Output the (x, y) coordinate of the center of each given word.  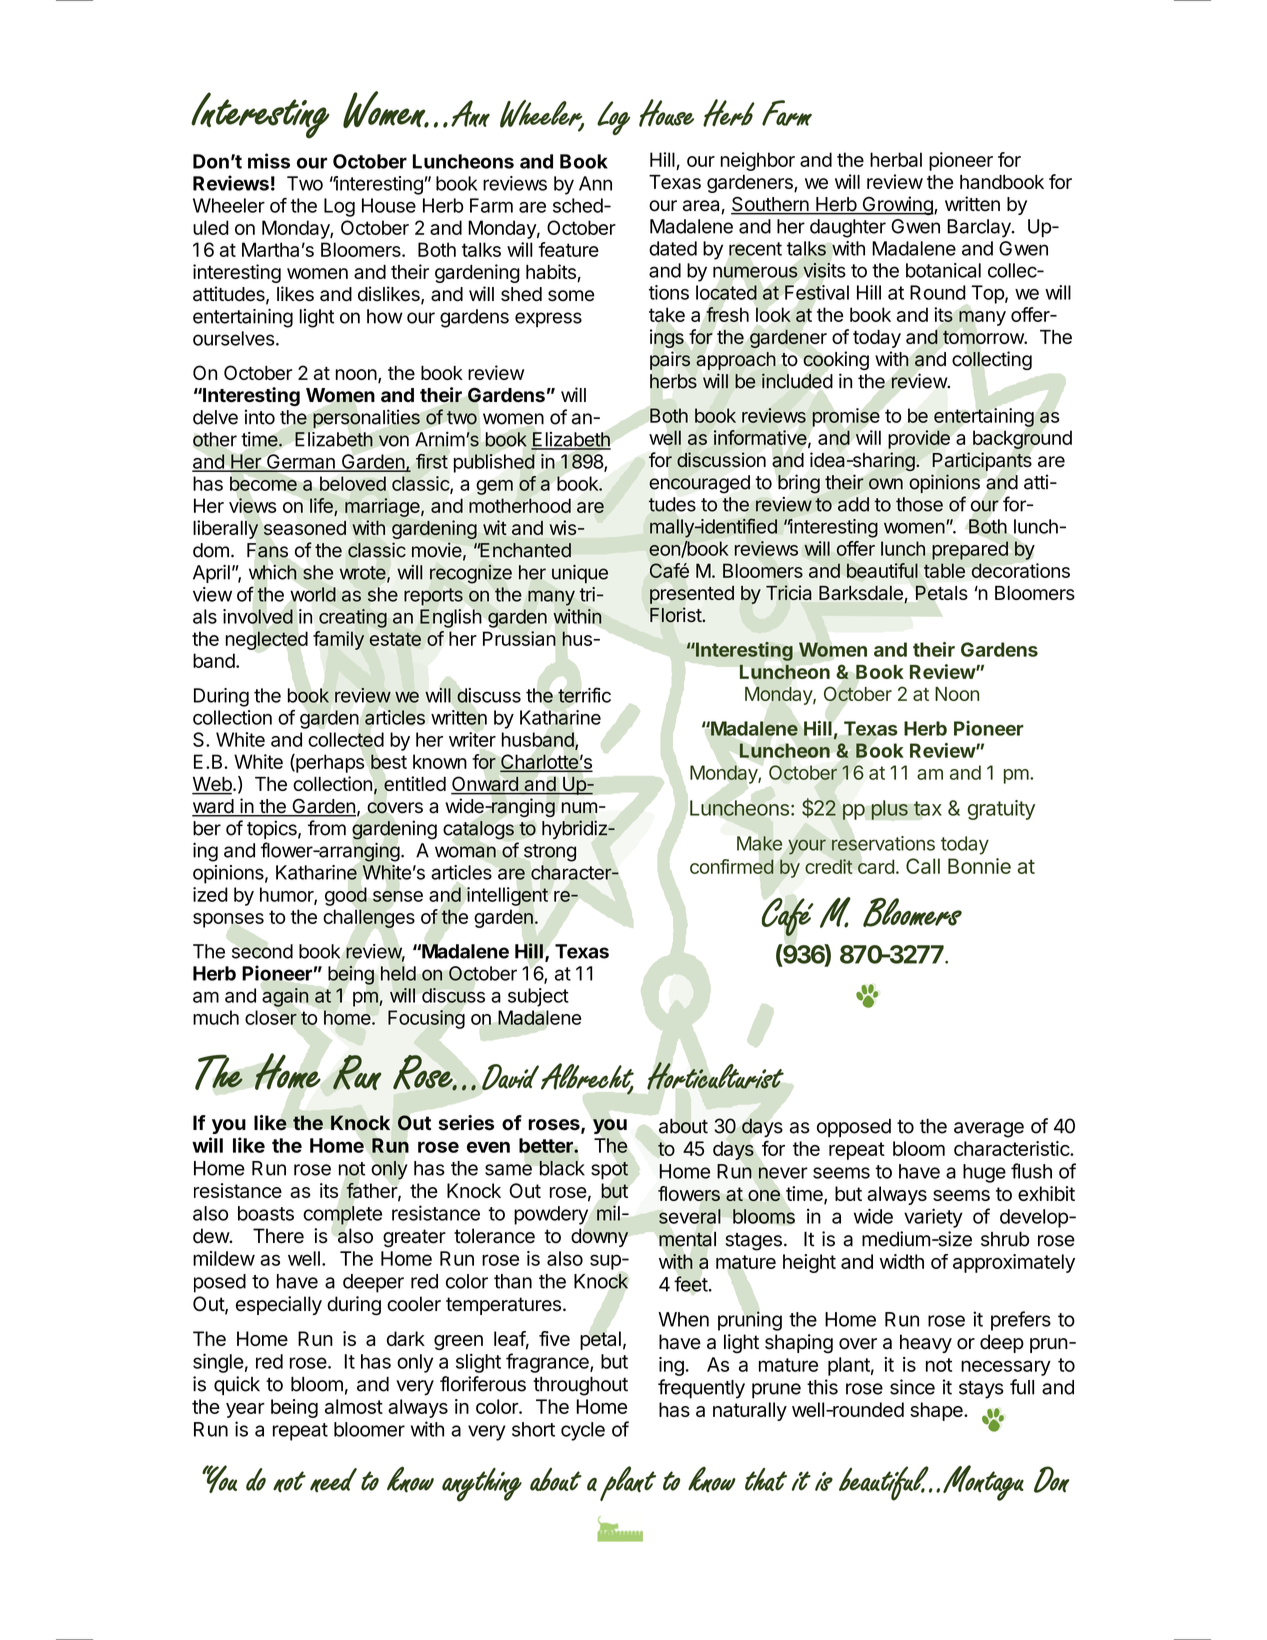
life (321, 505)
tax (928, 808)
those (919, 504)
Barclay (980, 228)
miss (269, 161)
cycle (583, 1431)
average (989, 1130)
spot (609, 1170)
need (333, 1480)
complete (342, 1215)
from (327, 828)
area (702, 207)
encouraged (699, 484)
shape (937, 1411)
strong (550, 853)
